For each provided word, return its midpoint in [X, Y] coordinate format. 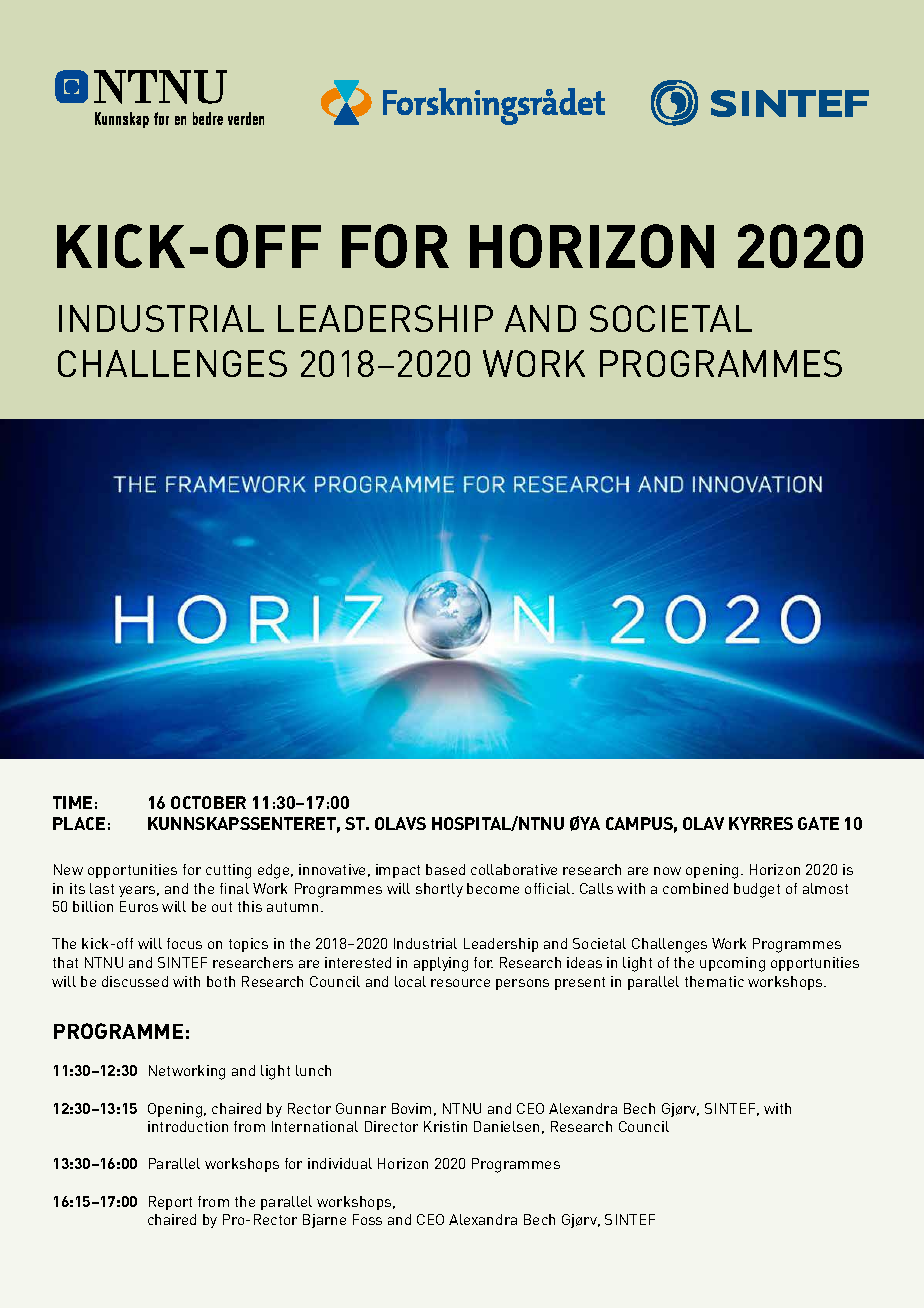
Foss [367, 1219]
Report [170, 1203]
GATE [818, 823]
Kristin [445, 1126]
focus [184, 943]
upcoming [732, 964]
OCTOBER [208, 802]
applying [441, 964]
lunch [313, 1070]
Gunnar [361, 1108]
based [445, 869]
